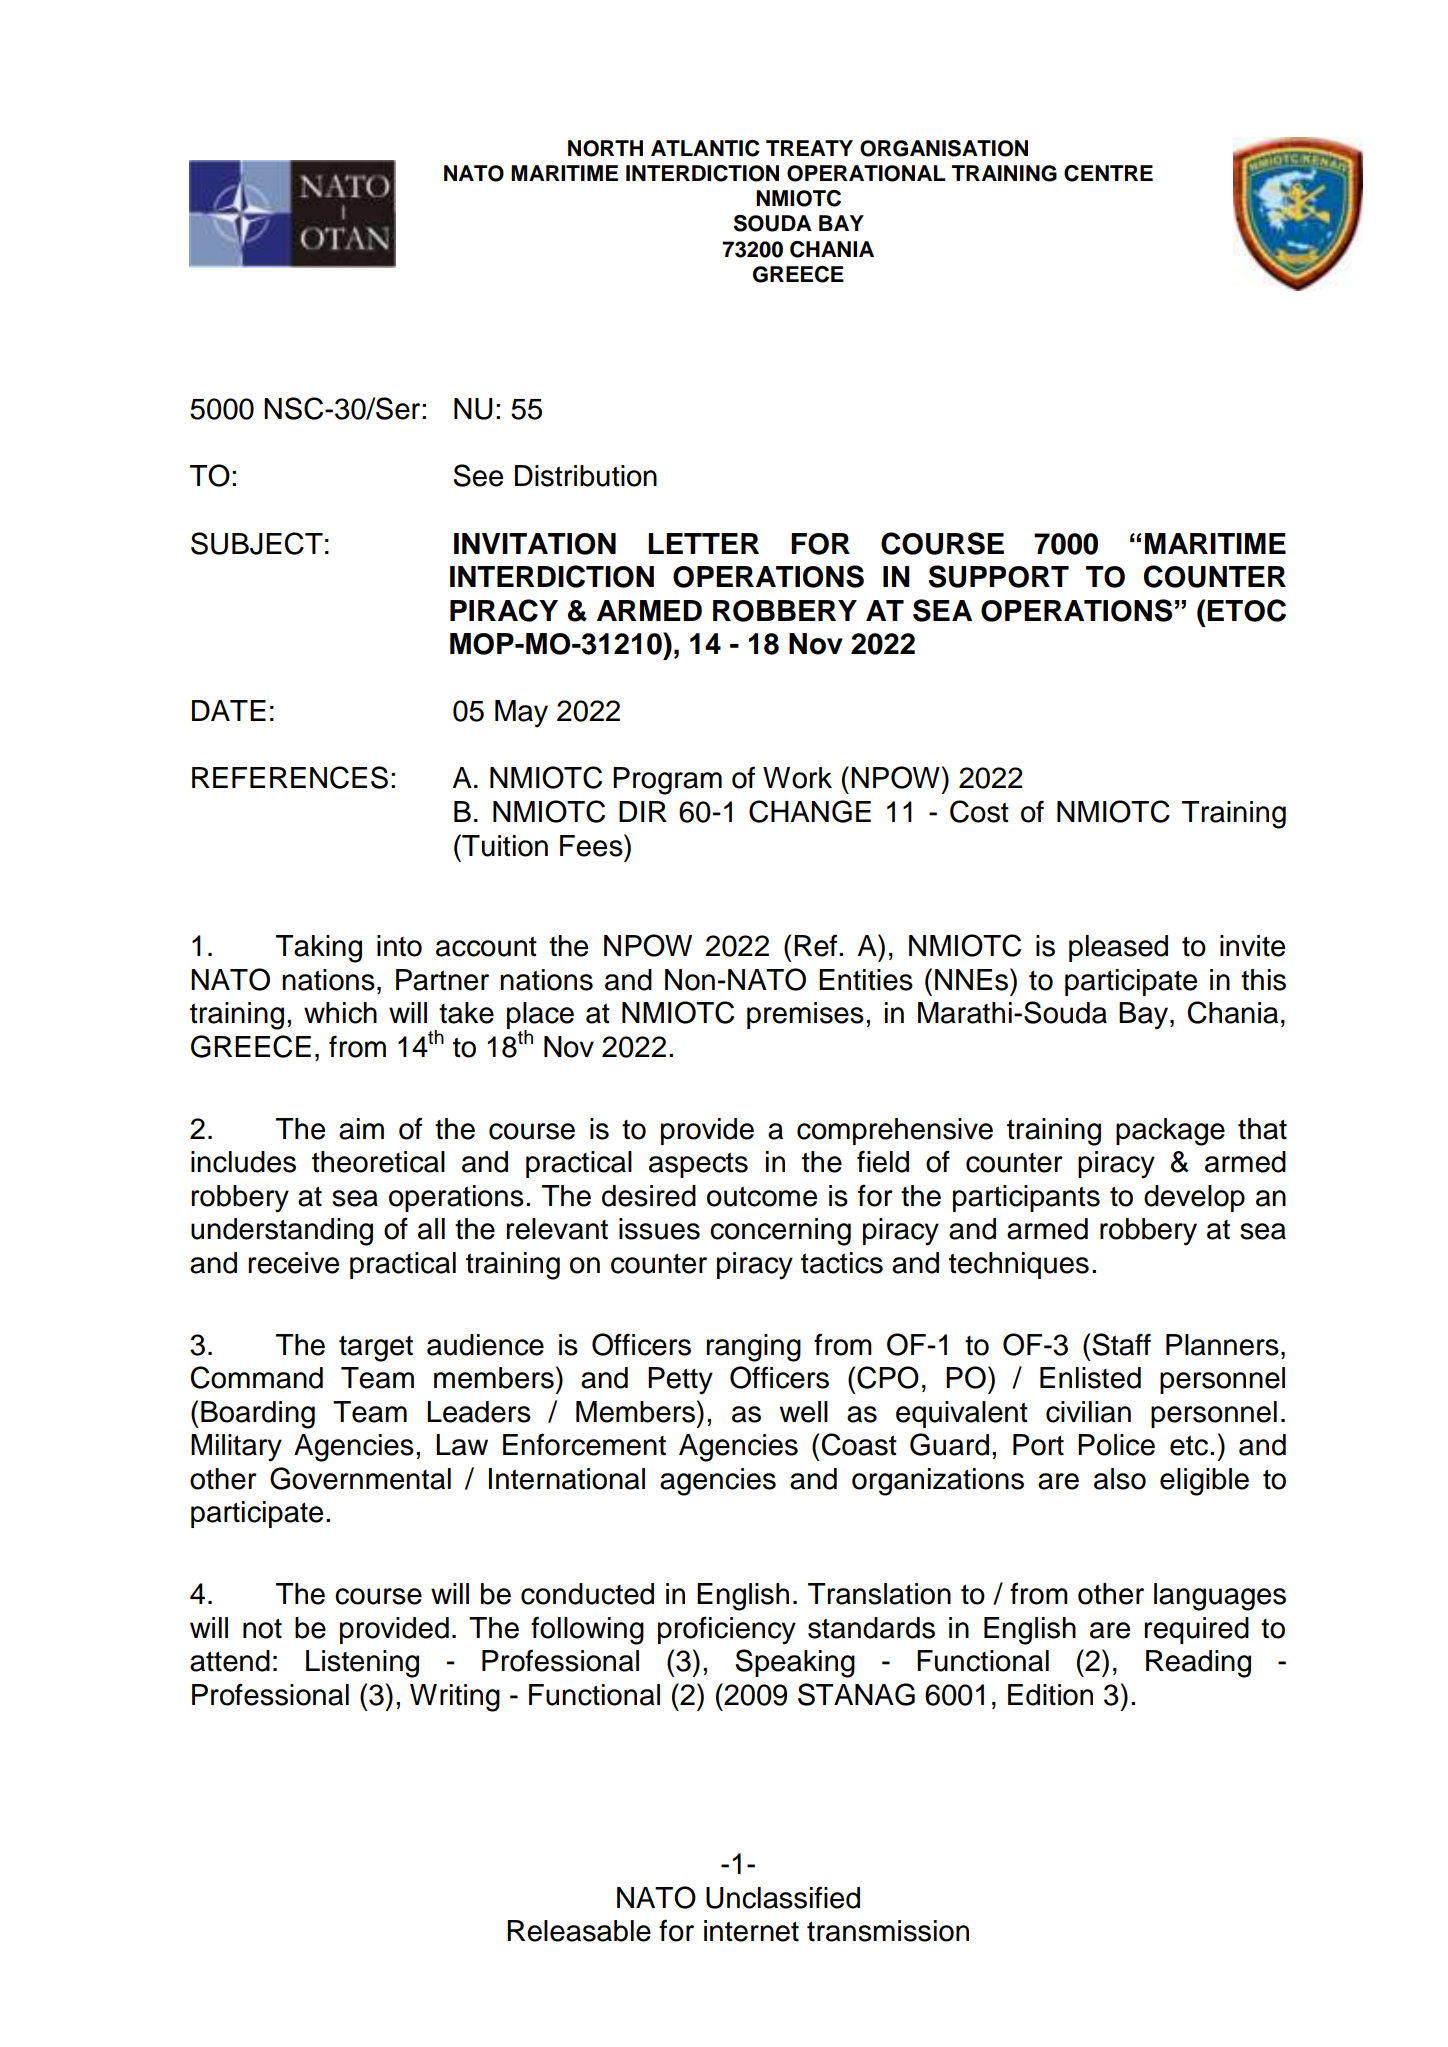 This page has height=2047, width=1448. What do you see at coordinates (455, 1698) in the page?
I see `Writing` at bounding box center [455, 1698].
